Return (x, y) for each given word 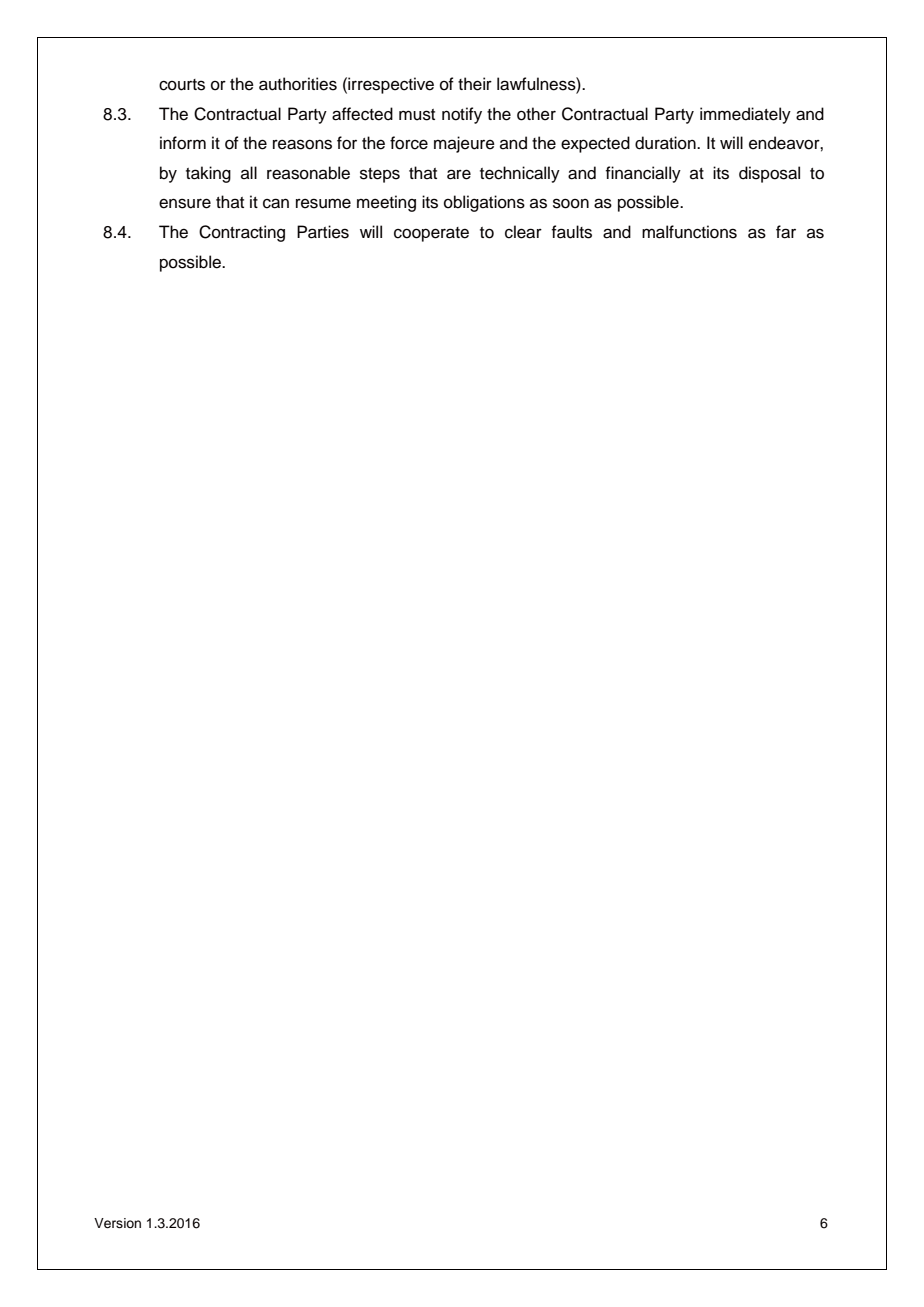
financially (643, 174)
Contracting (242, 233)
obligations (484, 203)
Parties (323, 232)
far (786, 232)
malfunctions (689, 232)
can (276, 203)
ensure (185, 203)
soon (571, 203)
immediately (745, 115)
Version (117, 1223)
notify (462, 115)
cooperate (431, 234)
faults (572, 232)
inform (183, 143)
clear (523, 232)
